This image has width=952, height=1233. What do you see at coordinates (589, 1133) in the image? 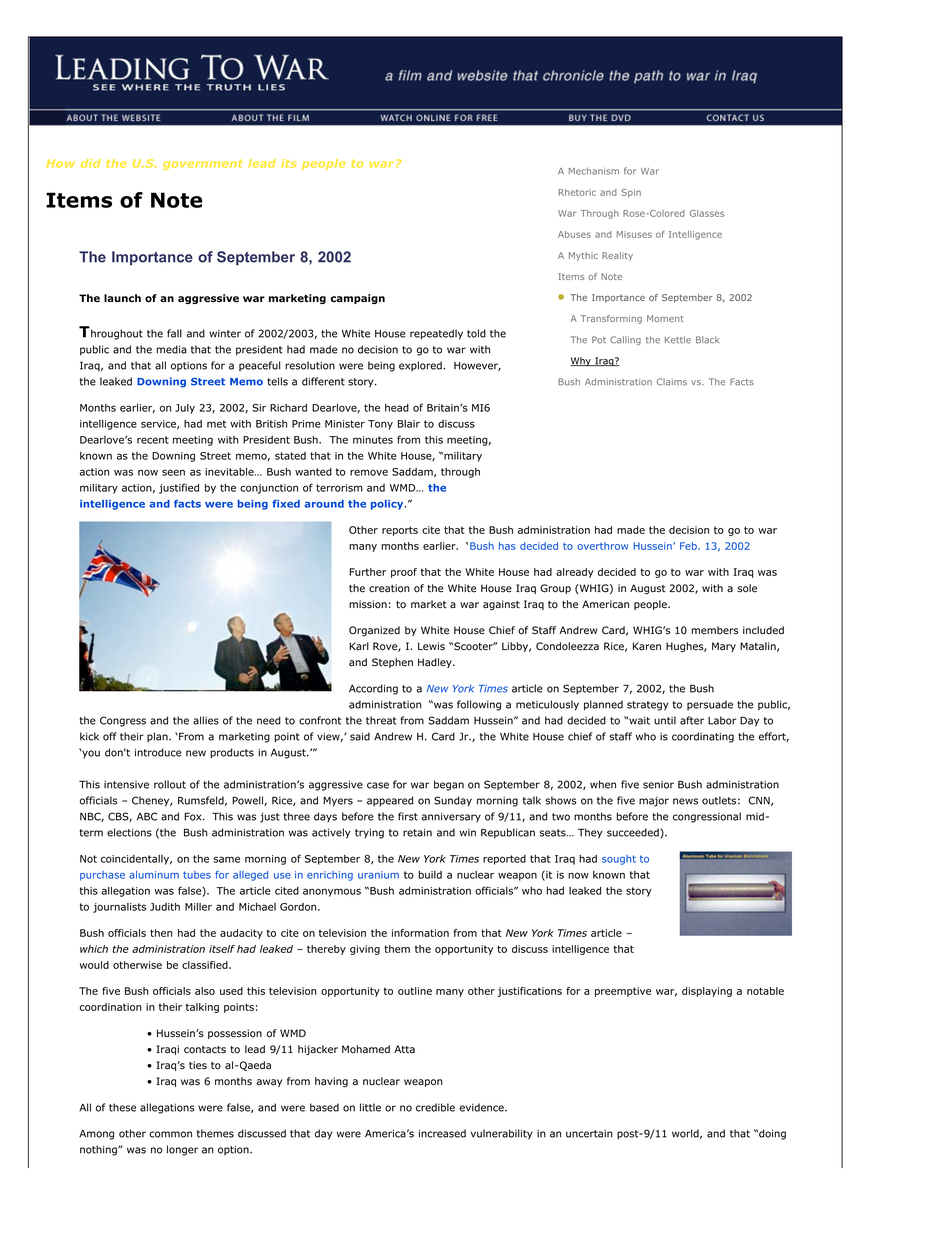
I see `uncertain` at bounding box center [589, 1133].
